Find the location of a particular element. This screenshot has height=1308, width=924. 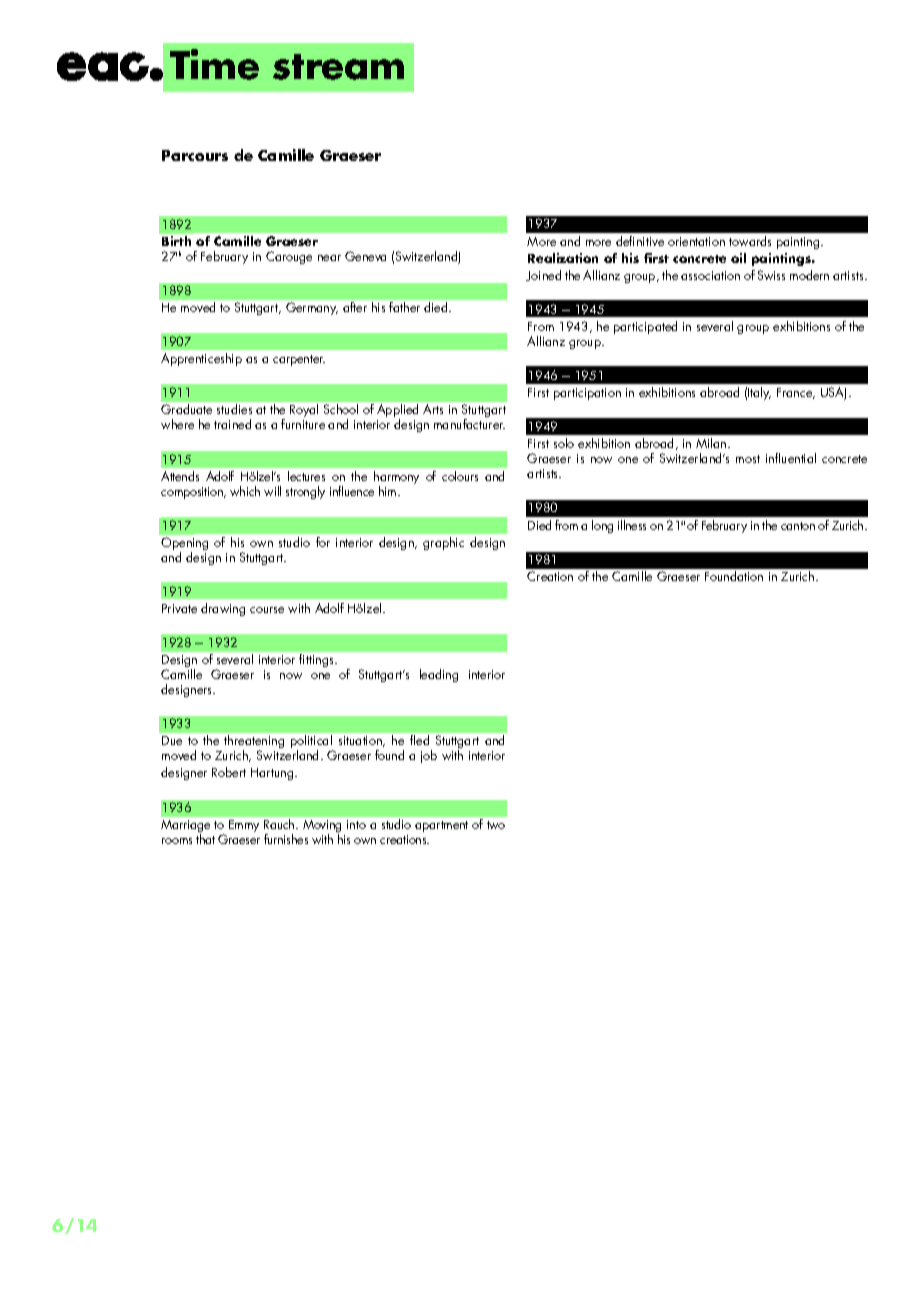

stream is located at coordinates (338, 67).
